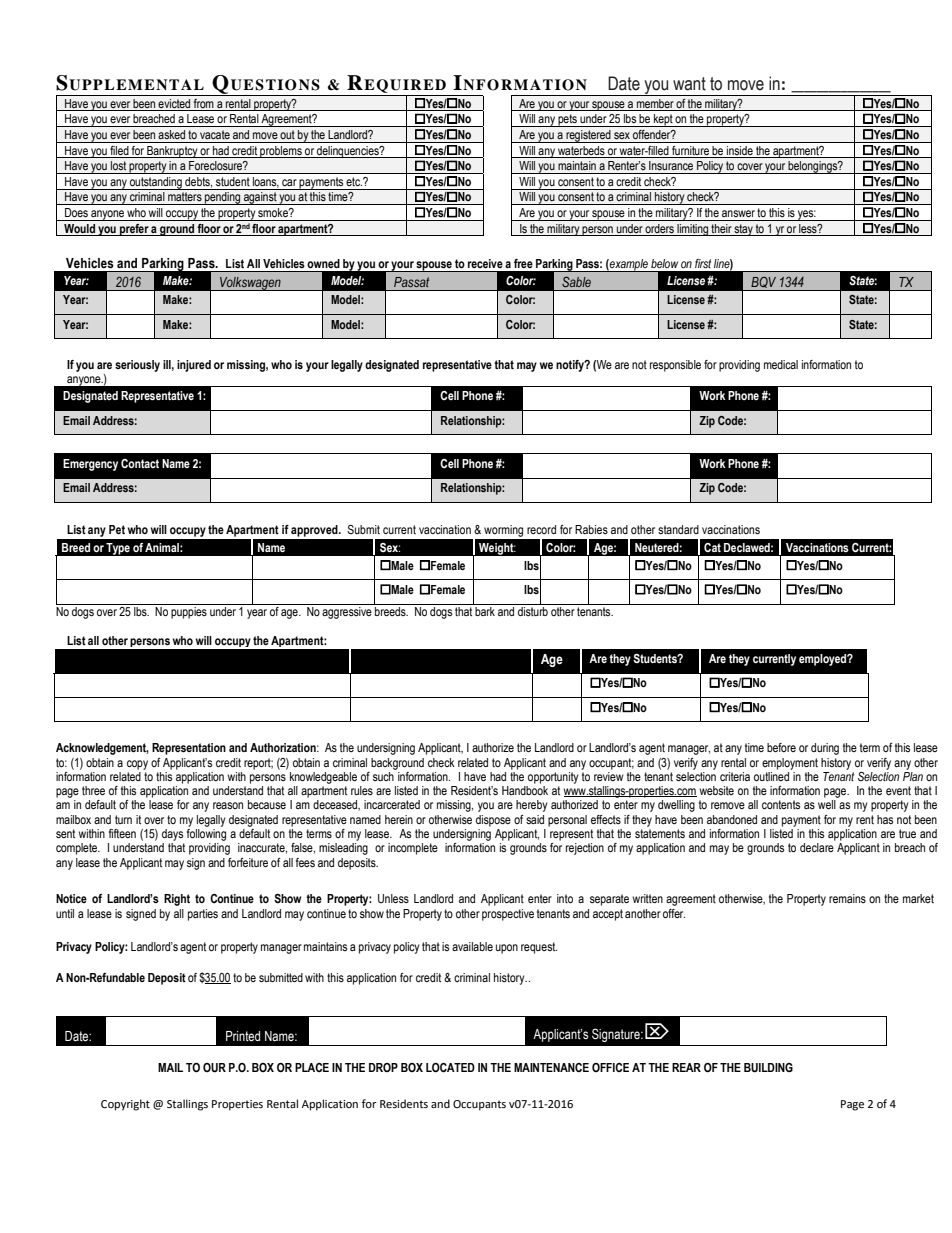 This page has width=952, height=1233. Describe the element at coordinates (825, 749) in the page. I see `during` at that location.
